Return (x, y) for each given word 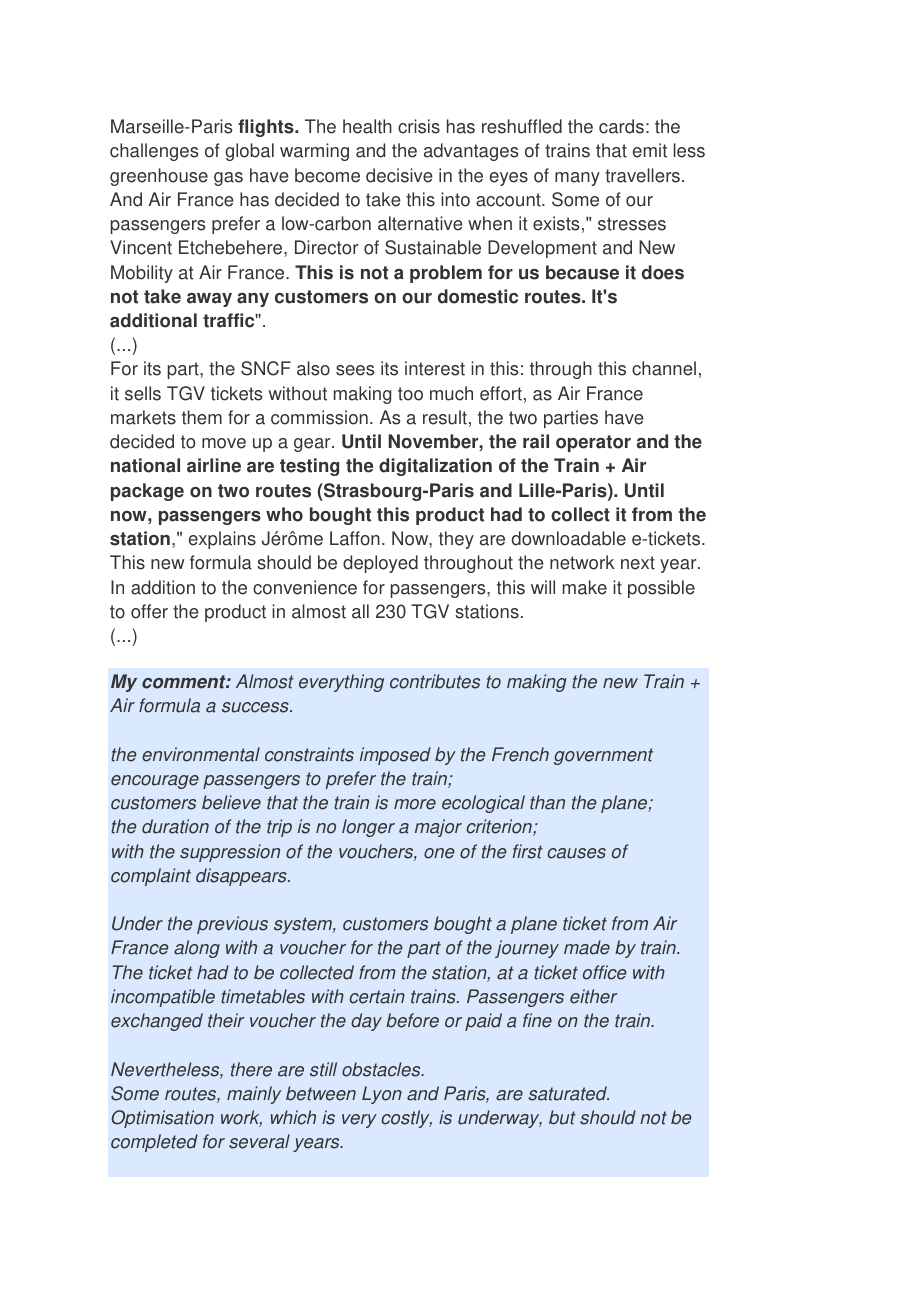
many (577, 179)
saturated (568, 1093)
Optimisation (163, 1119)
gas (228, 179)
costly (406, 1119)
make (585, 587)
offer (149, 611)
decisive (399, 175)
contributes (435, 681)
